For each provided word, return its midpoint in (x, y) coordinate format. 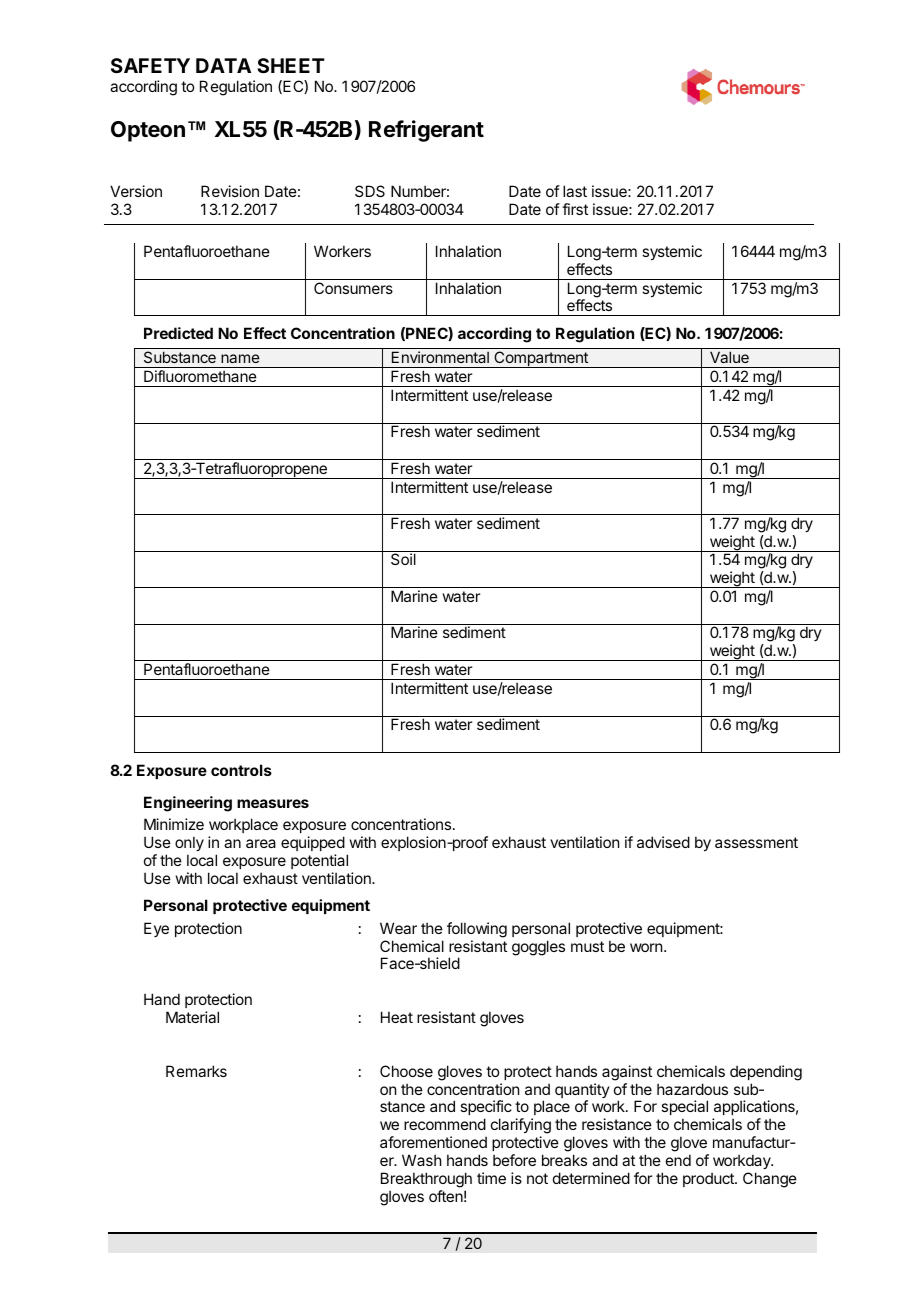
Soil (403, 559)
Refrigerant (426, 131)
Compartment (541, 359)
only (189, 845)
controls (241, 770)
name (240, 358)
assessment (756, 842)
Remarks (196, 1071)
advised (663, 842)
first (575, 209)
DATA (223, 65)
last (575, 191)
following (477, 930)
